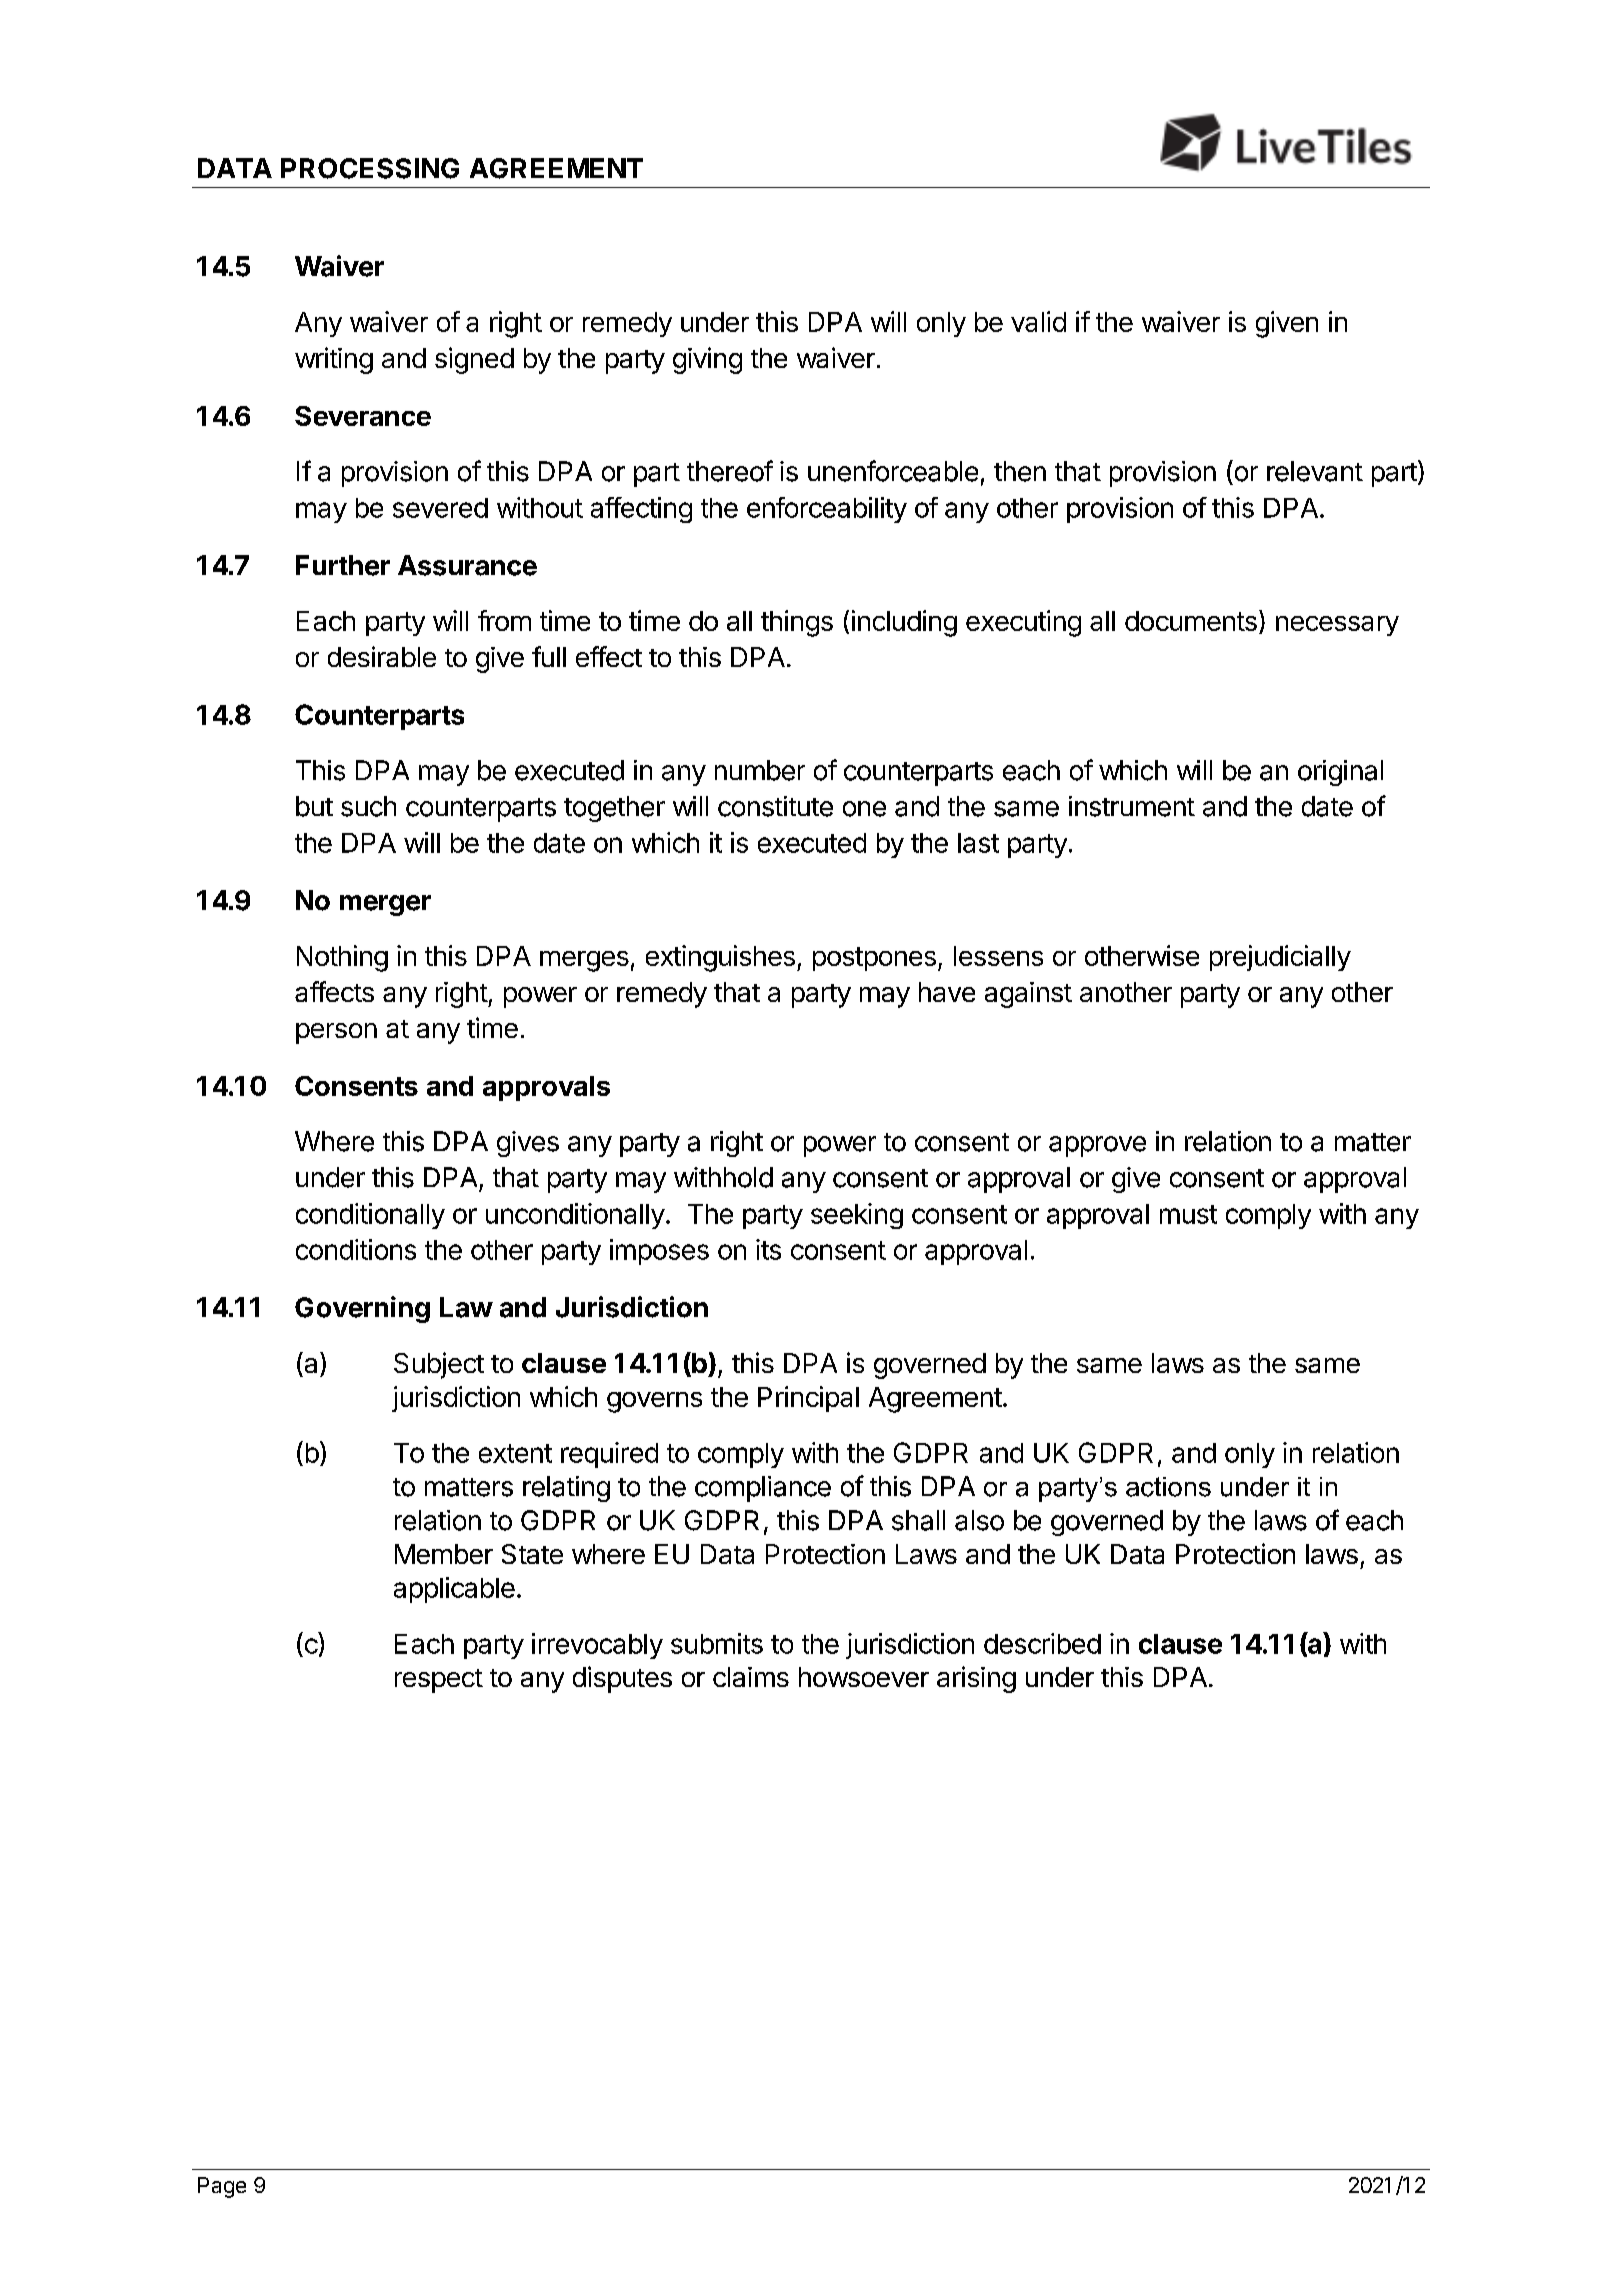 The height and width of the document is (2294, 1622). I want to click on respect, so click(439, 1681).
